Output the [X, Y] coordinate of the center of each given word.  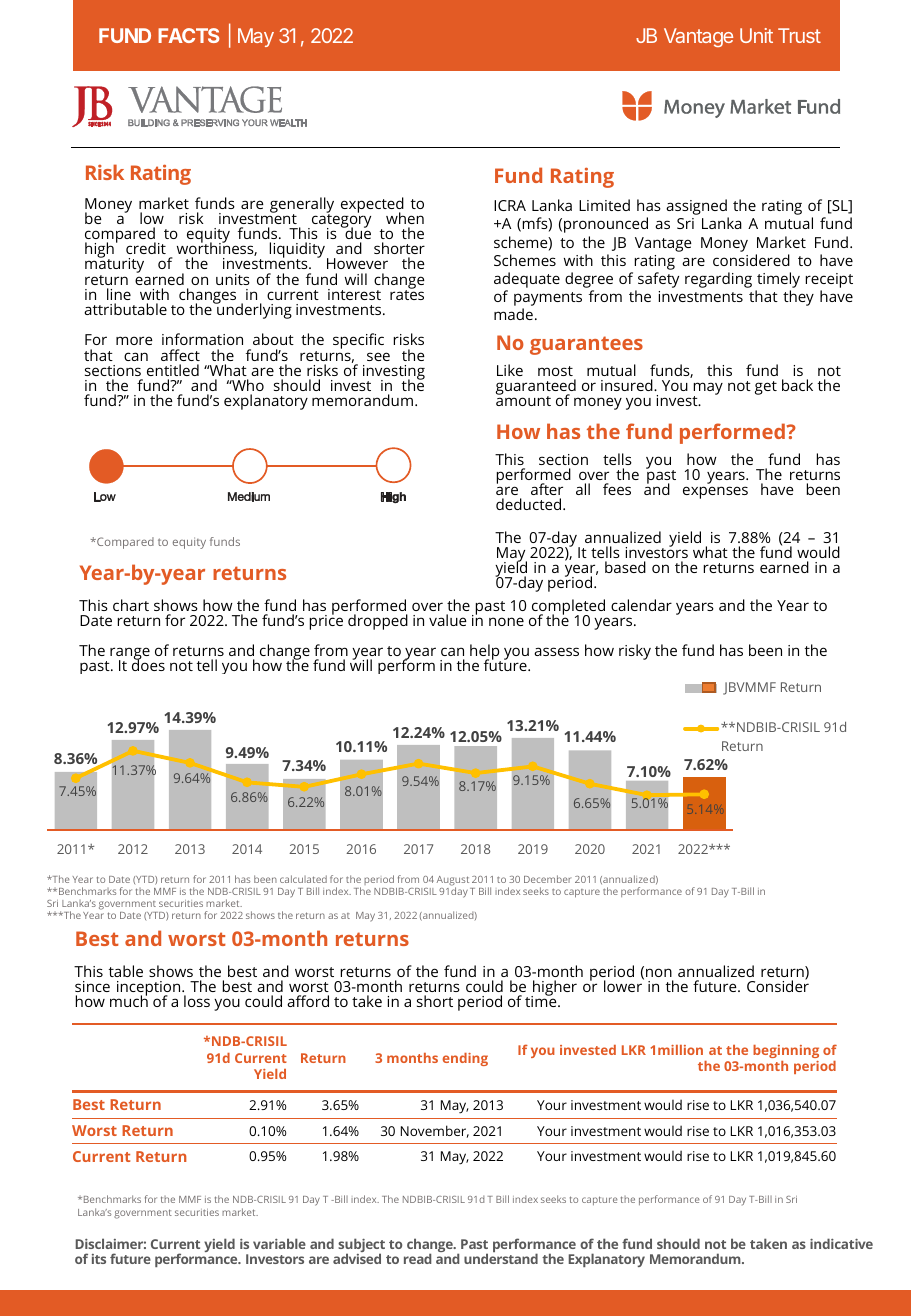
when [405, 218]
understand [501, 1258]
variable [279, 1243]
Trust [799, 35]
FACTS [188, 35]
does [148, 664]
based [625, 567]
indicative [841, 1243]
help [485, 653]
